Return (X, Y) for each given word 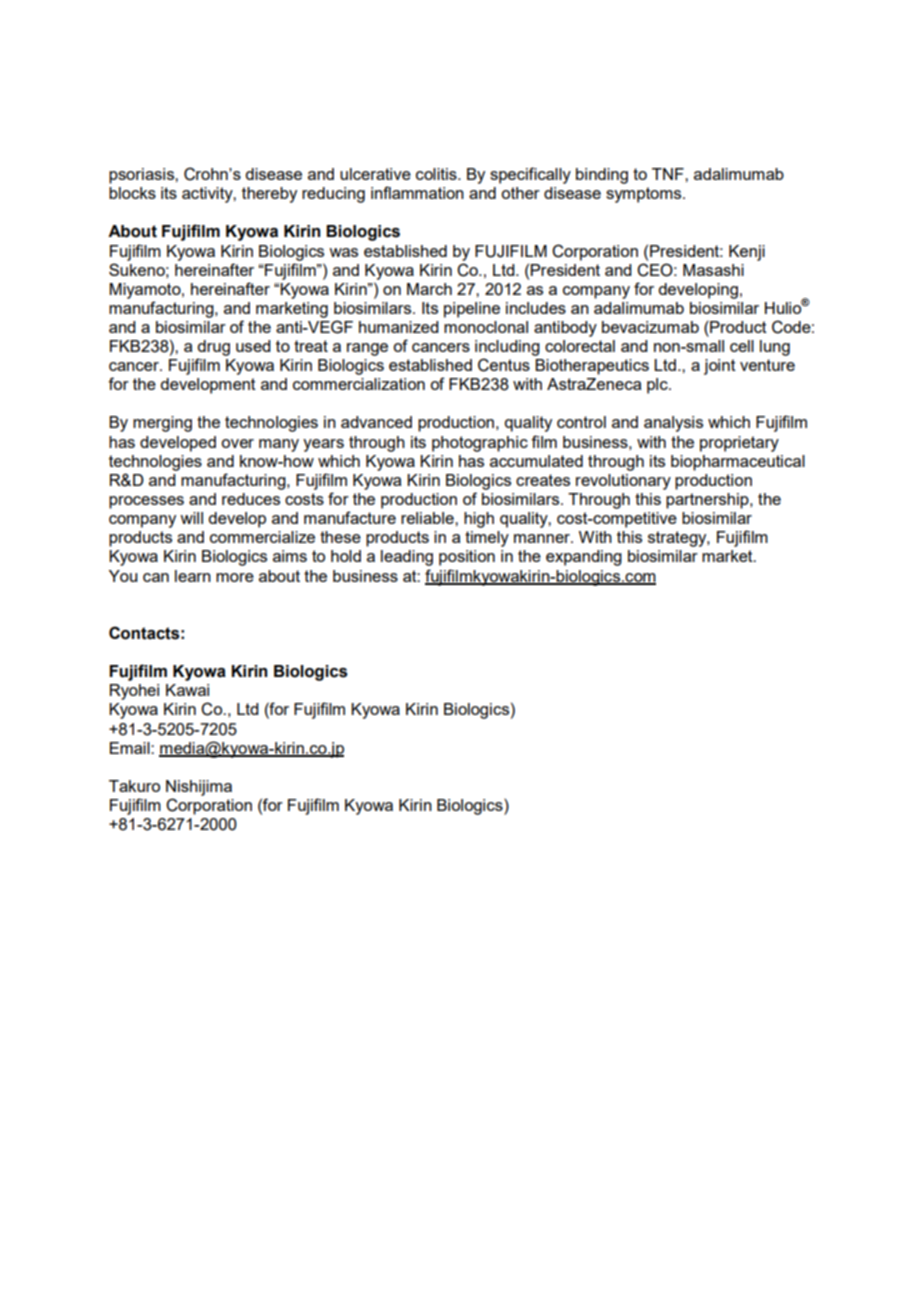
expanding (584, 558)
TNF (669, 174)
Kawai (187, 690)
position (467, 558)
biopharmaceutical (738, 463)
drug (213, 348)
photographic (480, 444)
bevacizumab (650, 327)
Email (131, 748)
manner (543, 538)
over (237, 443)
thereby (269, 195)
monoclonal (486, 327)
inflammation (417, 192)
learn (193, 576)
